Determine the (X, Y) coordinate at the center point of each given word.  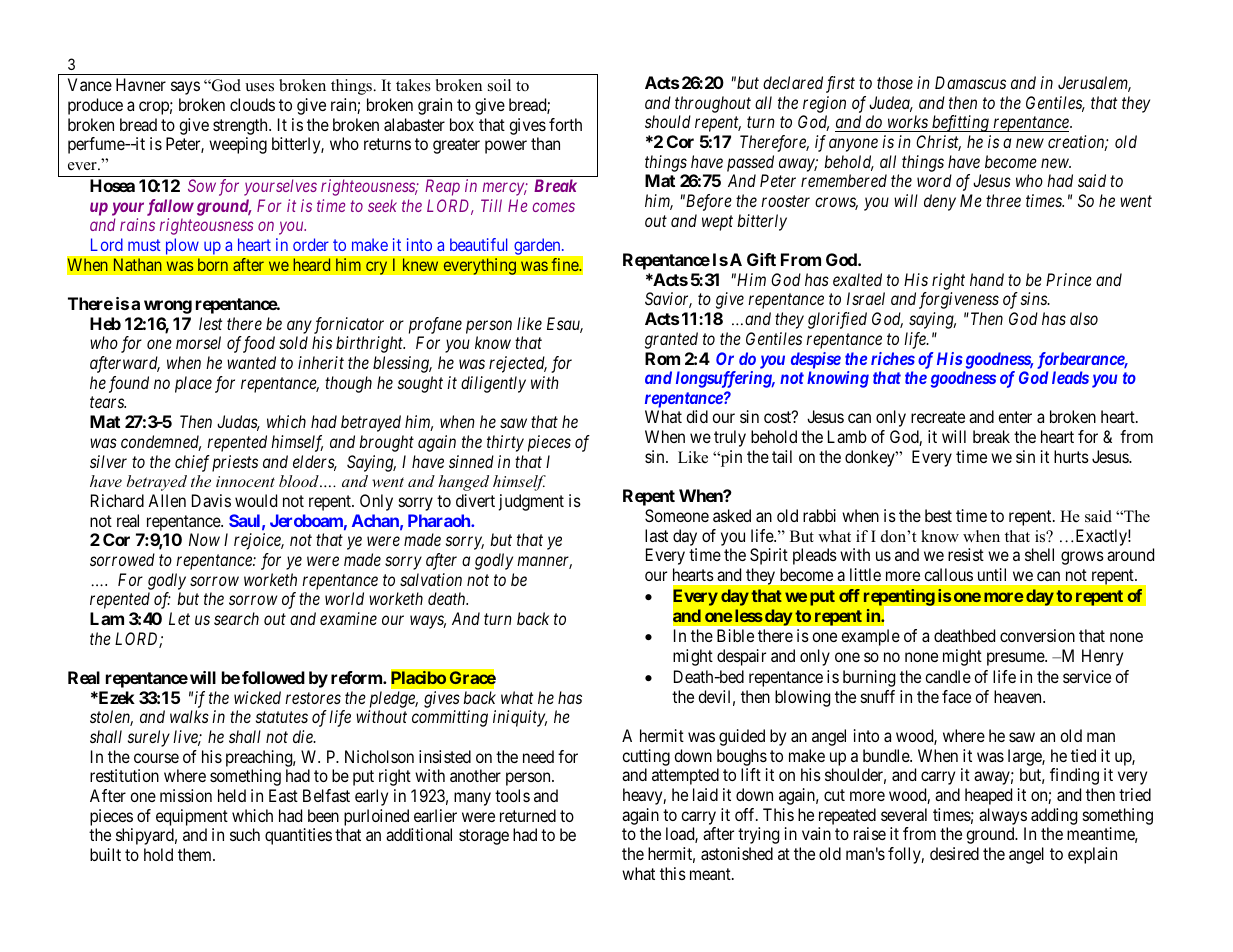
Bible (735, 635)
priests (235, 463)
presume (1016, 659)
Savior (668, 300)
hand (987, 279)
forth (565, 124)
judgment (531, 502)
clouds (252, 104)
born (213, 265)
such (245, 834)
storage (484, 837)
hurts (1071, 456)
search (236, 618)
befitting (960, 123)
